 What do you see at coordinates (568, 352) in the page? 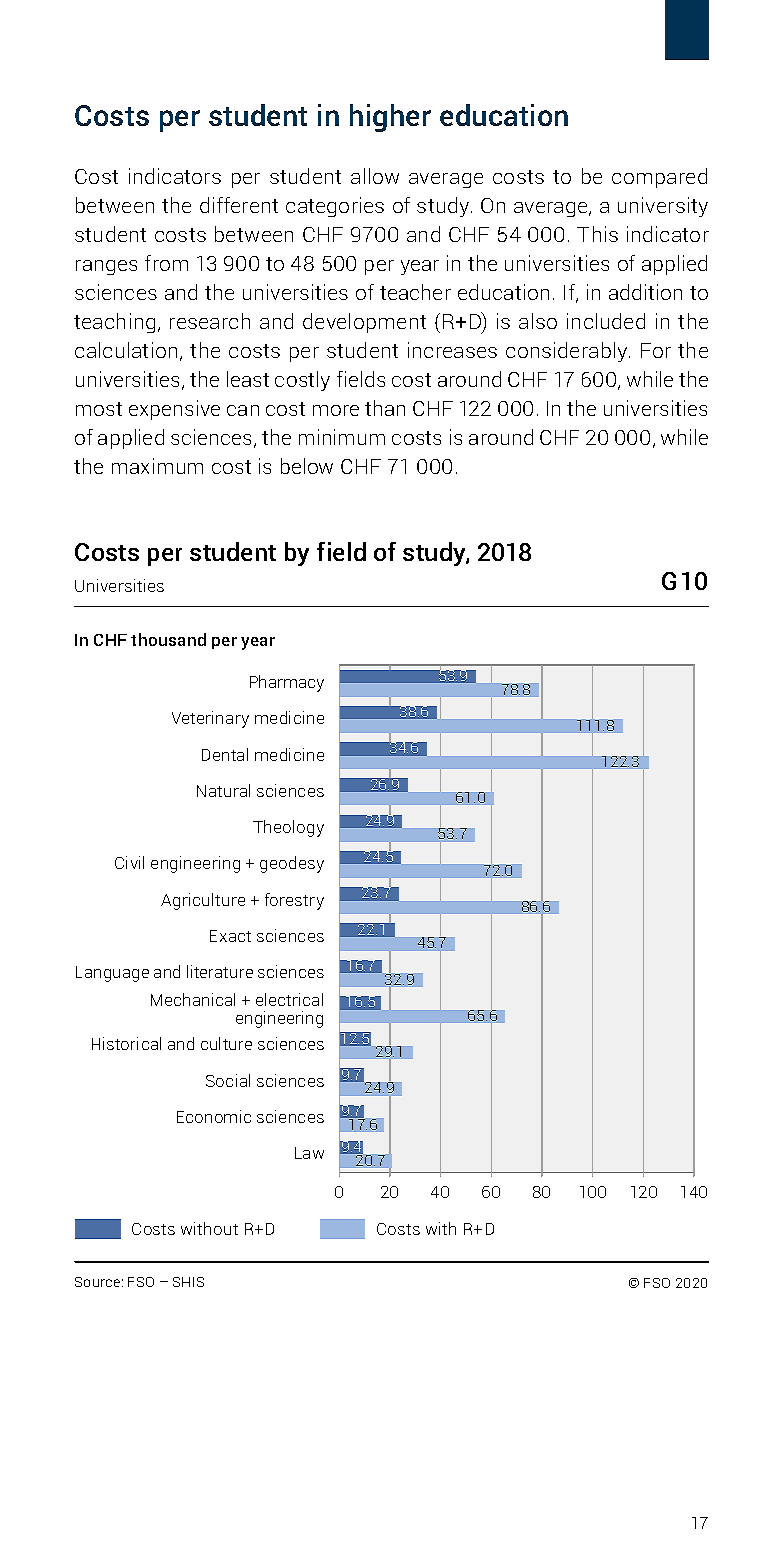
I see `considerably` at bounding box center [568, 352].
